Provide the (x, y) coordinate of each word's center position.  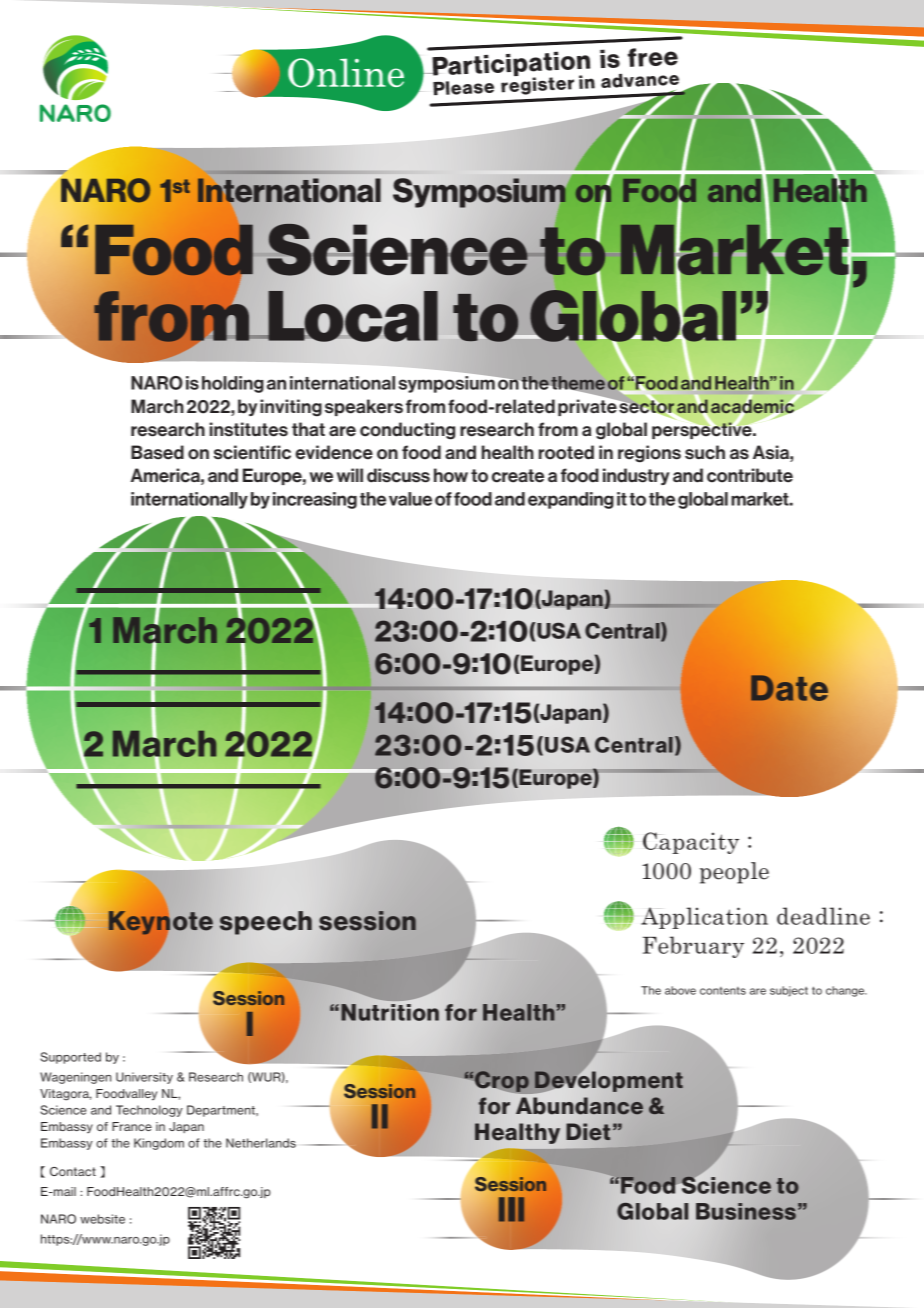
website (102, 1219)
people (734, 873)
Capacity (691, 843)
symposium (448, 383)
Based (157, 452)
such (705, 452)
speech (266, 923)
